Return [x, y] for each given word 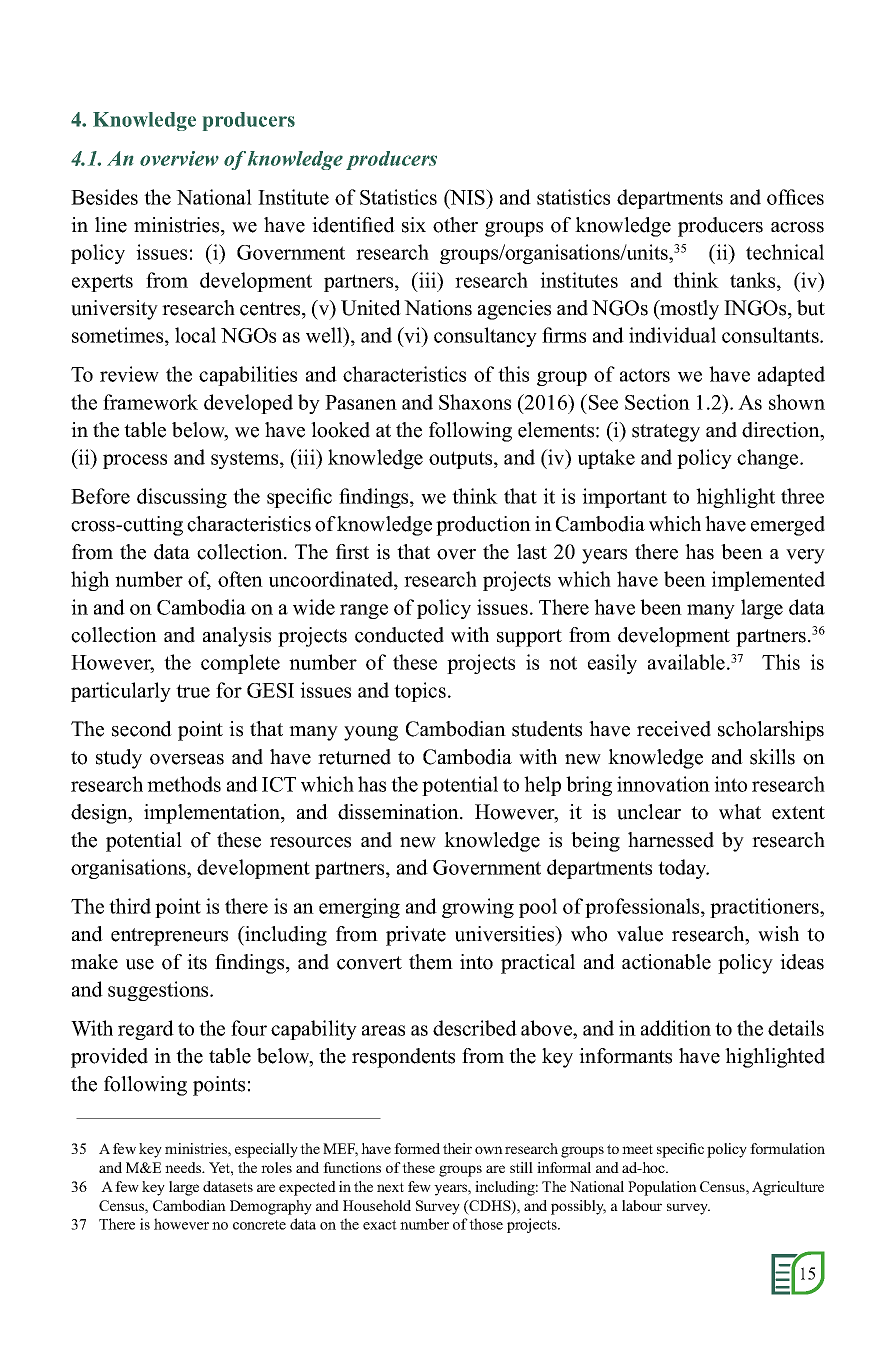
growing [478, 908]
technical [785, 252]
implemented [768, 581]
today [683, 869]
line [111, 225]
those [486, 1224]
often [240, 579]
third [130, 906]
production [483, 526]
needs [184, 1167]
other [455, 225]
